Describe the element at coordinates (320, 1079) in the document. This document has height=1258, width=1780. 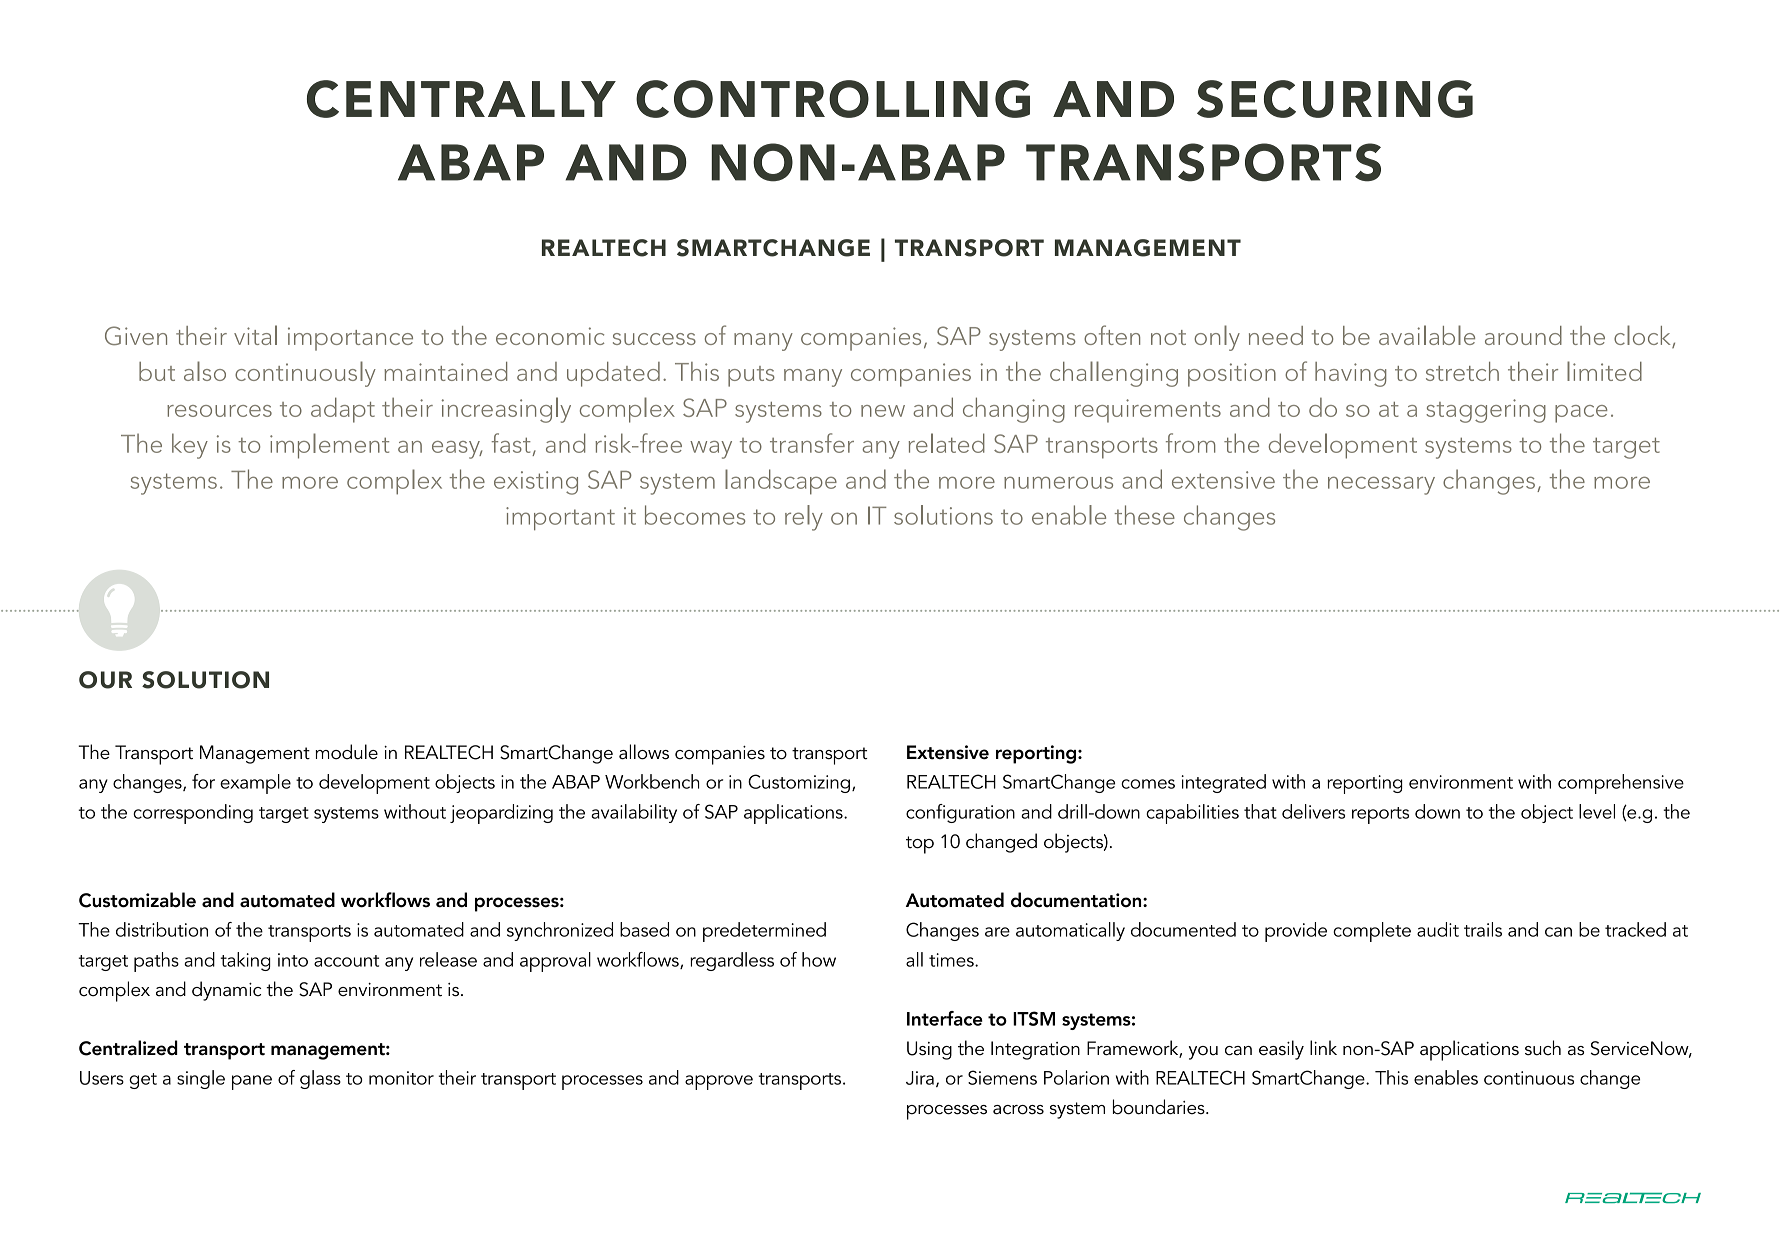
I see `glass` at that location.
